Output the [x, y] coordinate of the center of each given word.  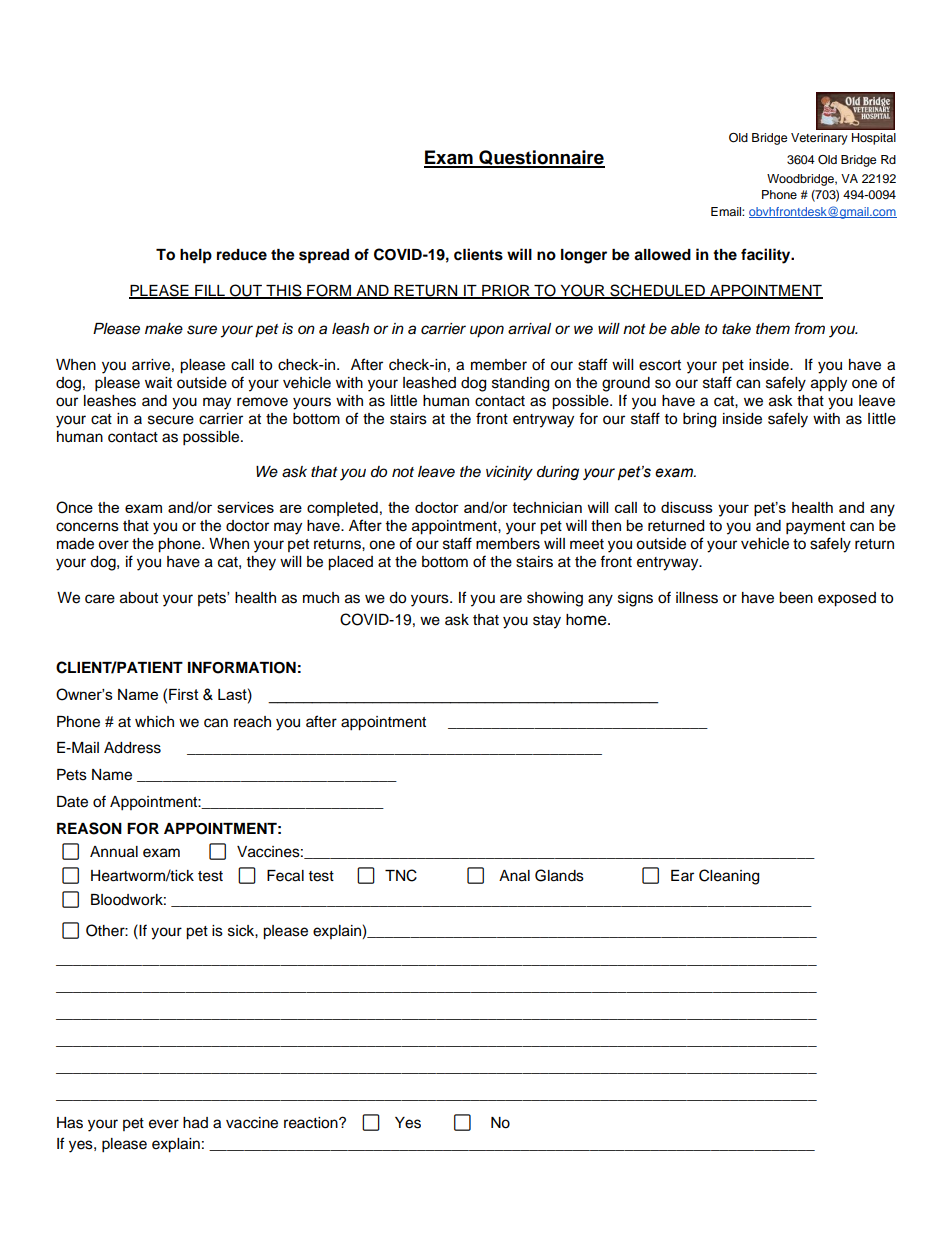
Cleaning [729, 877]
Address [132, 748]
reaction [312, 1123]
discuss [687, 507]
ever [164, 1124]
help [196, 256]
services [245, 507]
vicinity [509, 473]
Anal [514, 876]
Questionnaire [541, 158]
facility [767, 256]
